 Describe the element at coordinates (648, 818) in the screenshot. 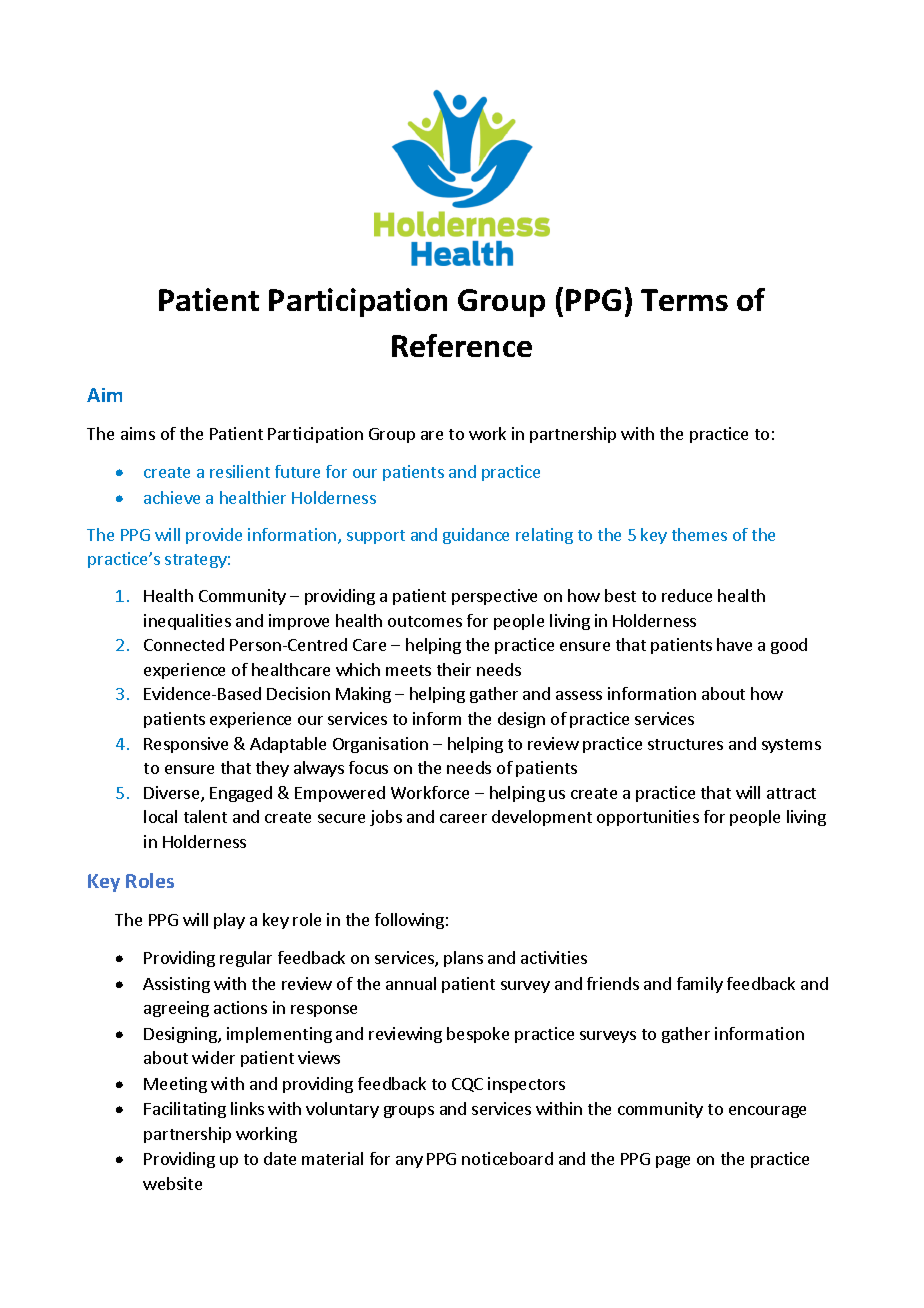

I see `opportunities` at that location.
